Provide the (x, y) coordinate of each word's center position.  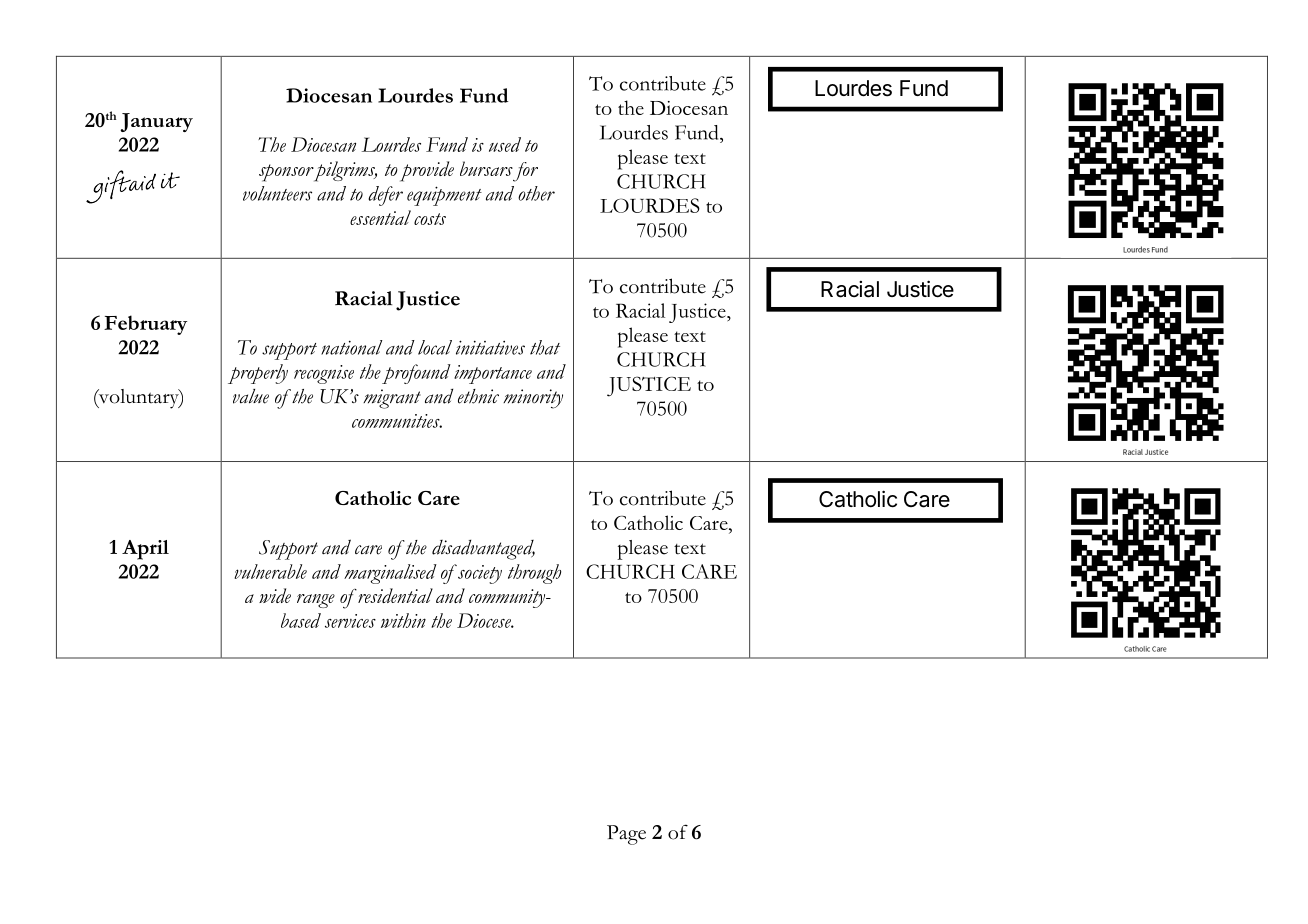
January (156, 122)
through (534, 574)
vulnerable (270, 571)
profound (416, 374)
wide (275, 595)
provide (427, 171)
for (525, 172)
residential (394, 595)
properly (258, 374)
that (545, 347)
